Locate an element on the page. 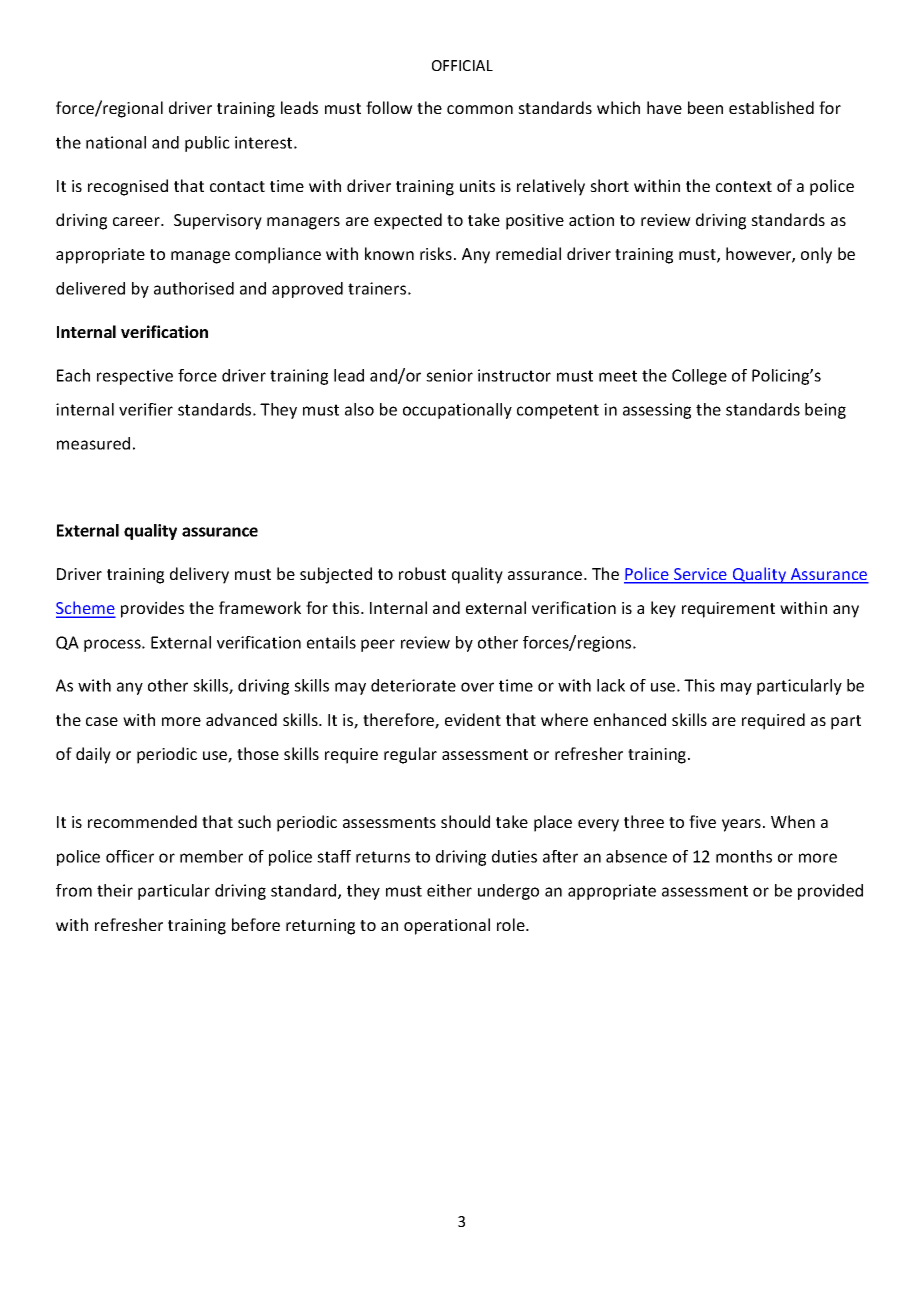 The image size is (924, 1308). respective is located at coordinates (135, 377).
